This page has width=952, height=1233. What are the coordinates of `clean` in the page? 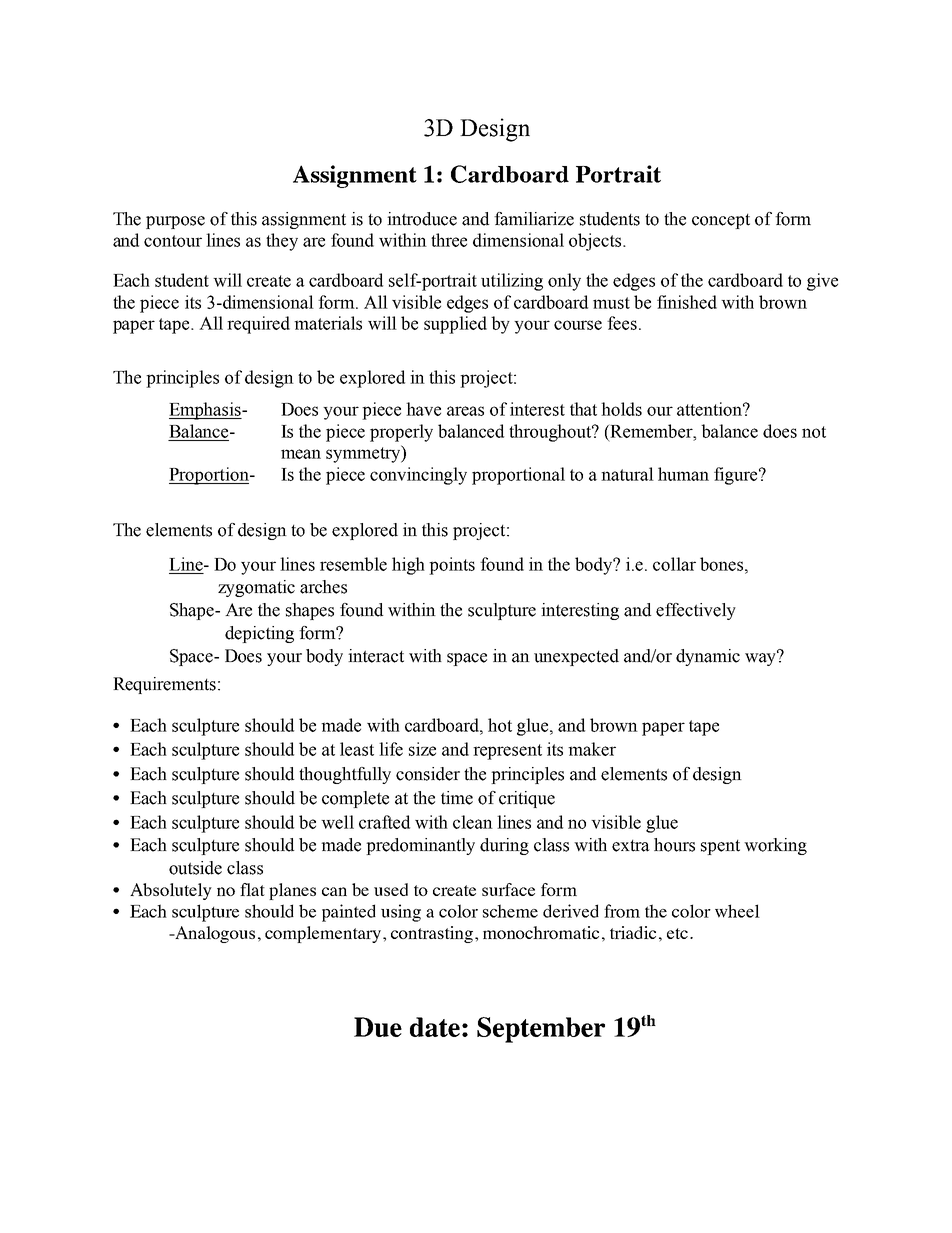 It's located at (473, 822).
